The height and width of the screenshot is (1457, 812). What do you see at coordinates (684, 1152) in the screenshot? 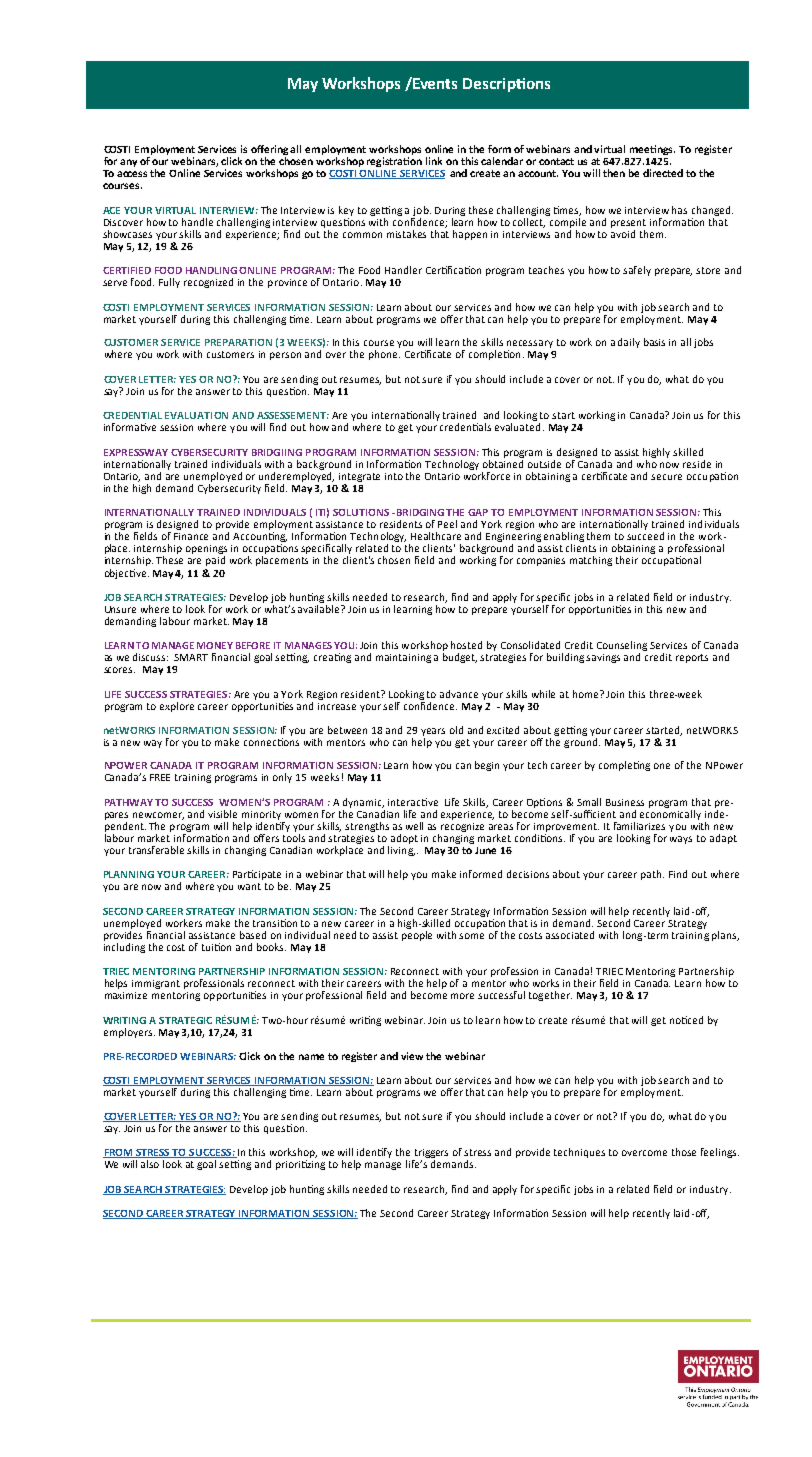
I see `those` at bounding box center [684, 1152].
